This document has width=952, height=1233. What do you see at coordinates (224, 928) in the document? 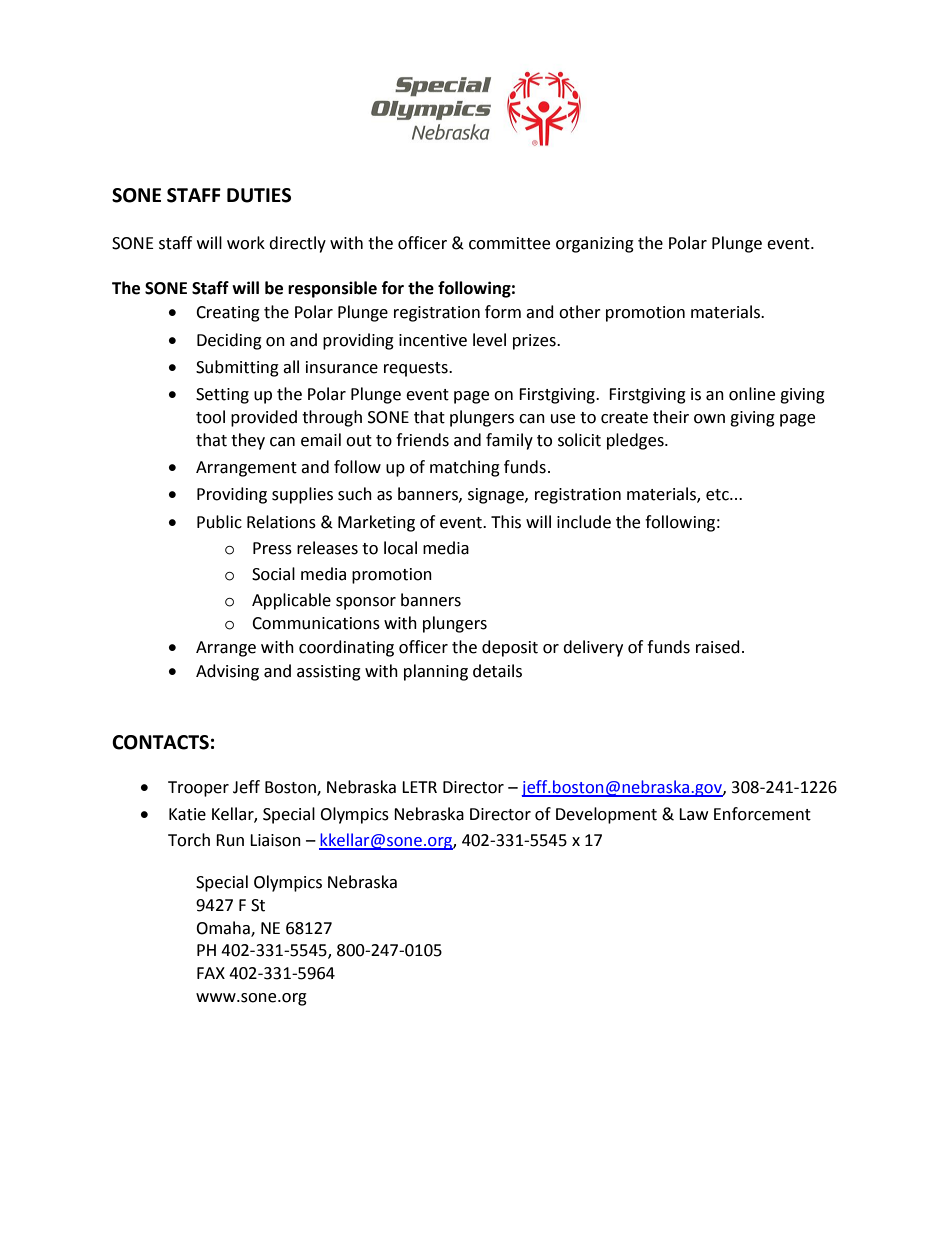
I see `Omaha` at bounding box center [224, 928].
